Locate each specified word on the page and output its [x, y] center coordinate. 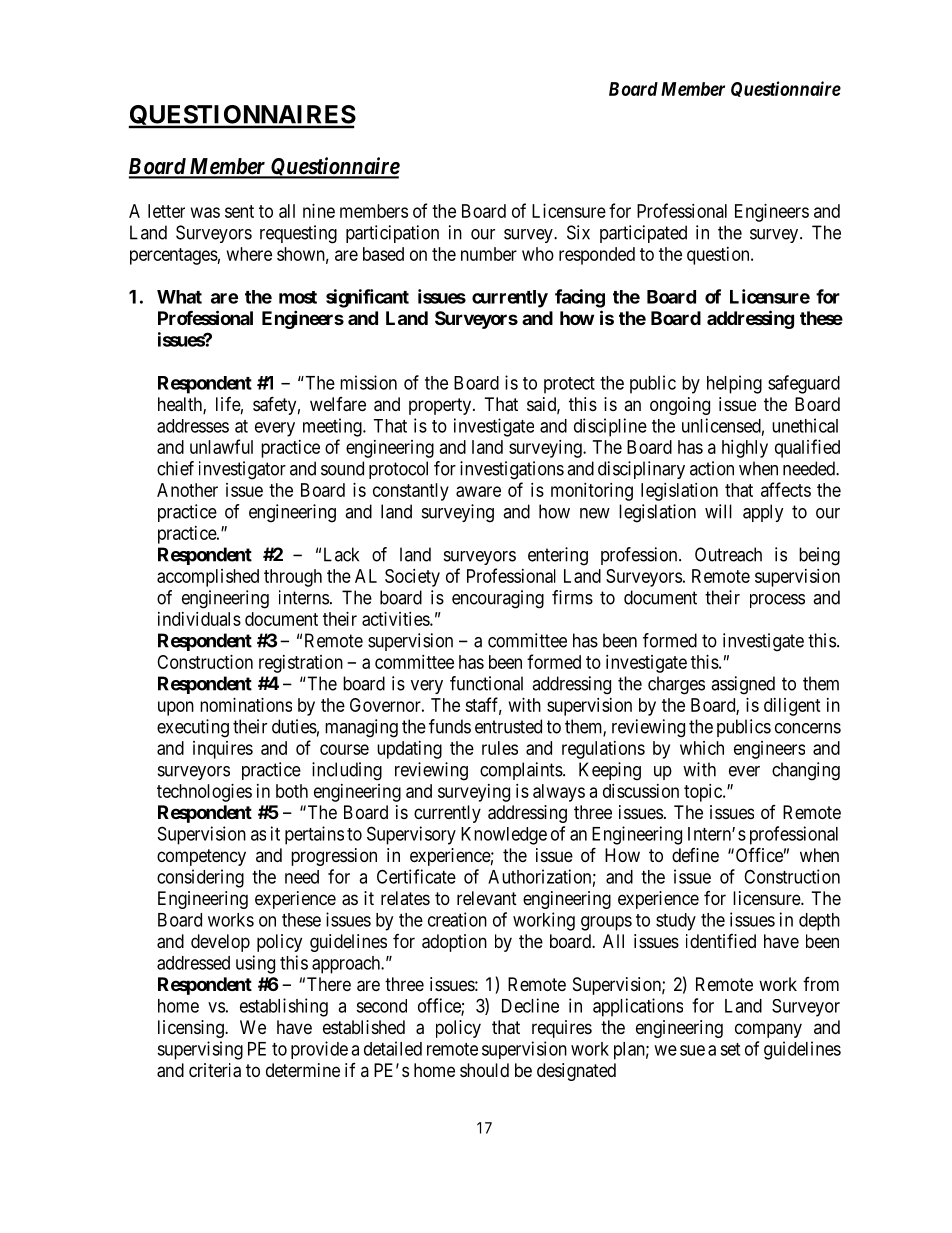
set [730, 1049]
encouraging [498, 599]
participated [643, 234]
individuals [199, 619]
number [489, 254]
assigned [743, 685]
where [249, 254]
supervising [200, 1050]
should [484, 1070]
